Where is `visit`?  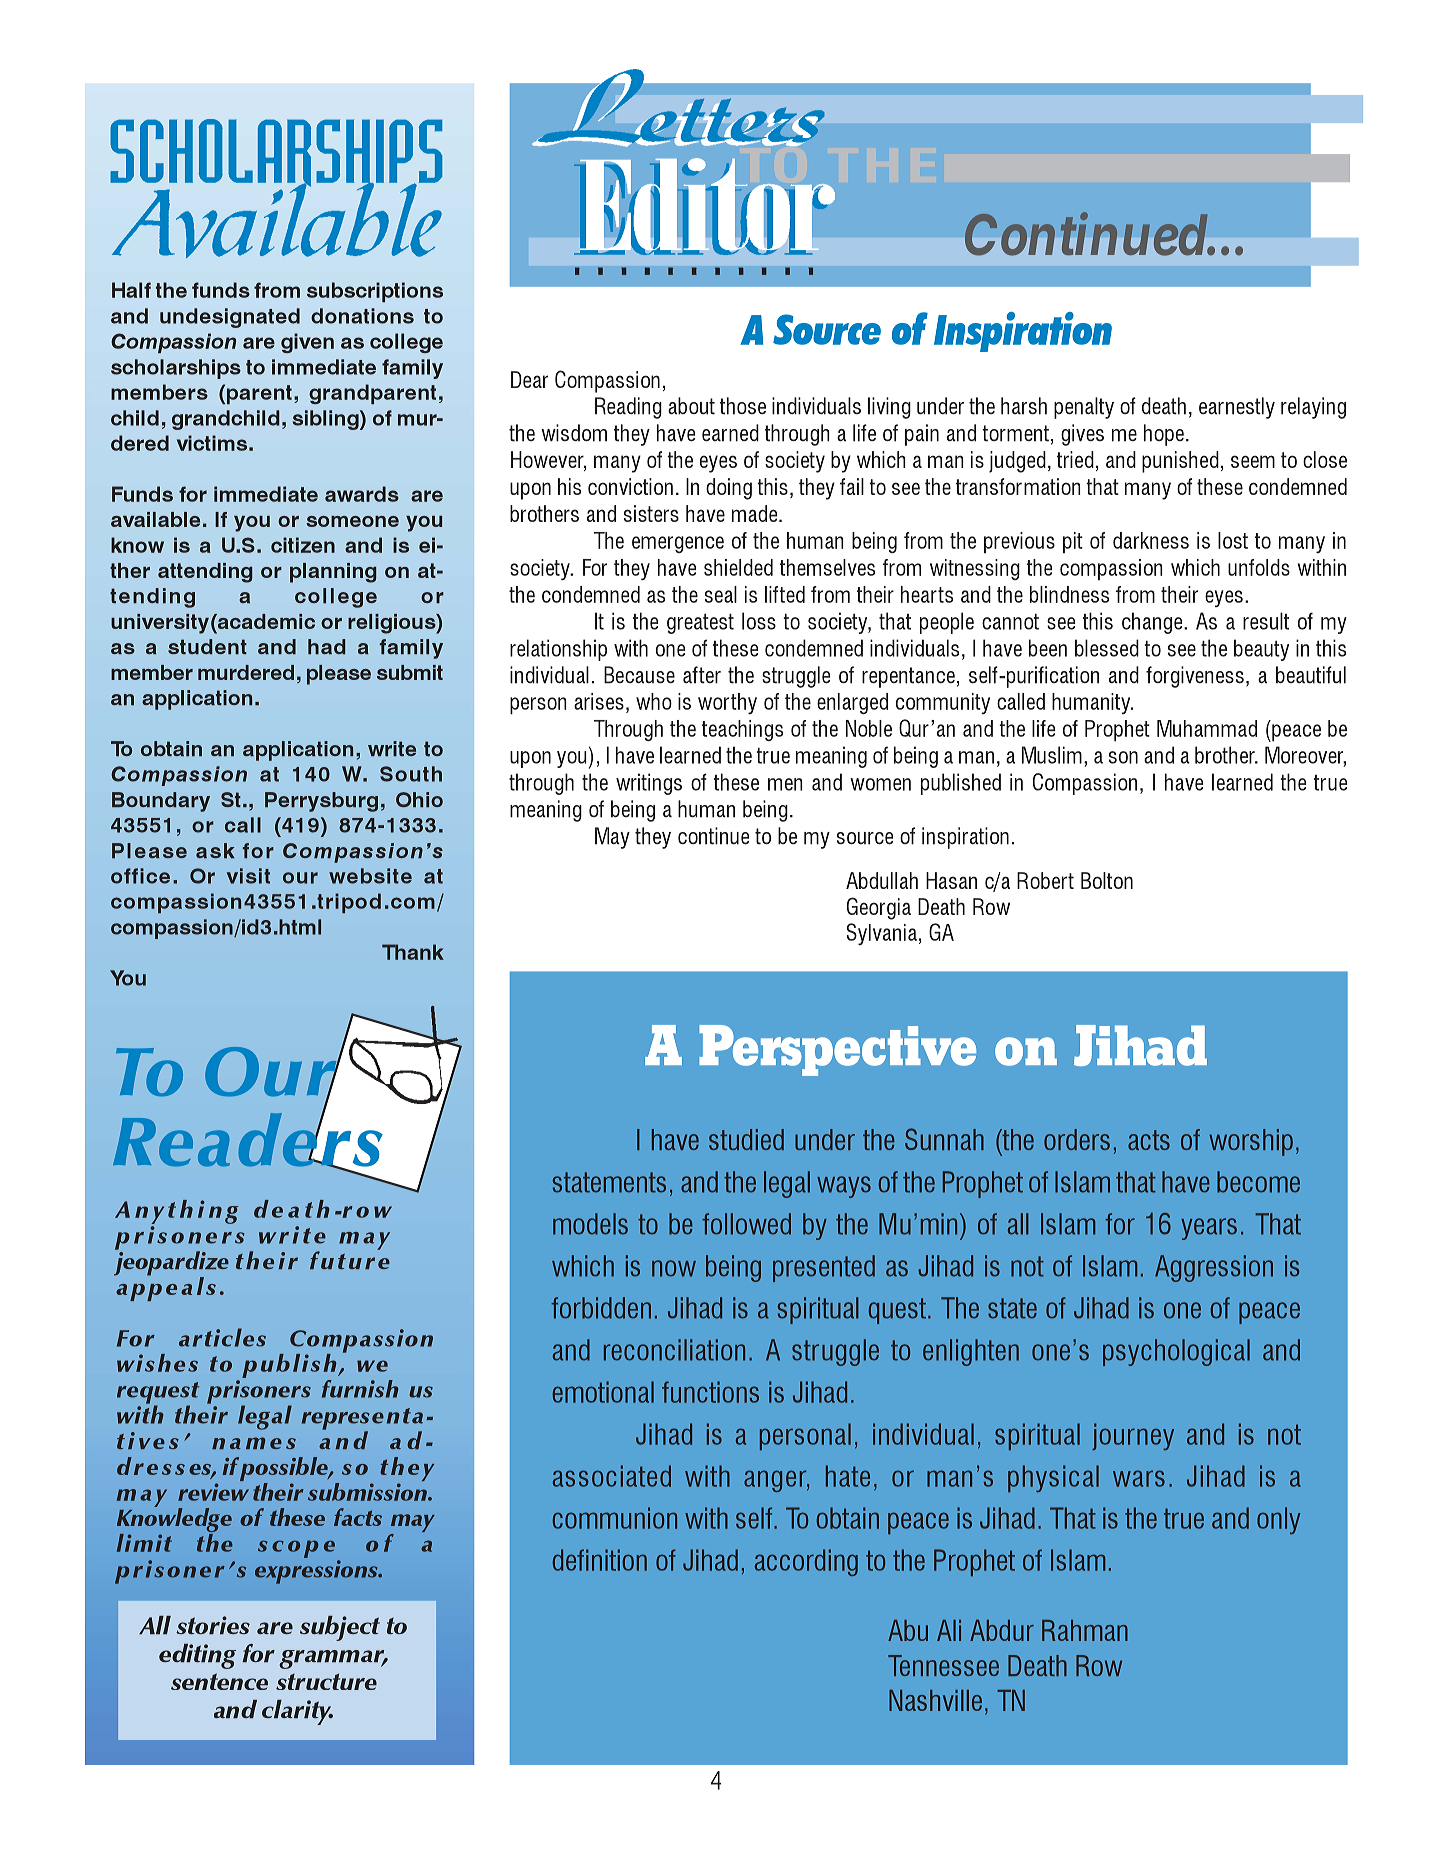 visit is located at coordinates (248, 876).
